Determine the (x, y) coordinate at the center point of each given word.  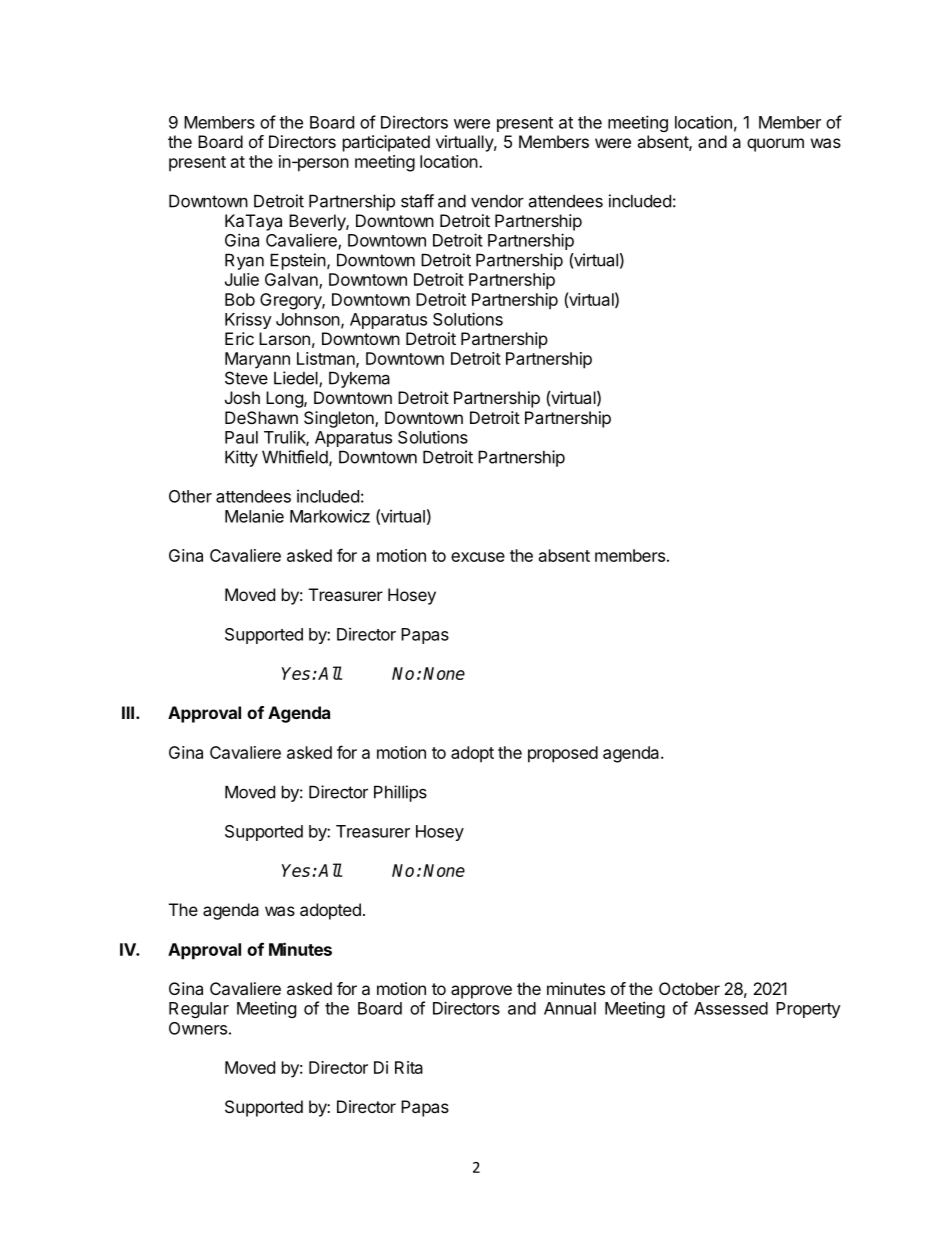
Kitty (241, 458)
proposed (563, 754)
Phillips (400, 793)
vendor (497, 201)
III (128, 712)
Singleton (340, 419)
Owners (198, 1028)
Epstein (298, 261)
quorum (775, 145)
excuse (478, 557)
